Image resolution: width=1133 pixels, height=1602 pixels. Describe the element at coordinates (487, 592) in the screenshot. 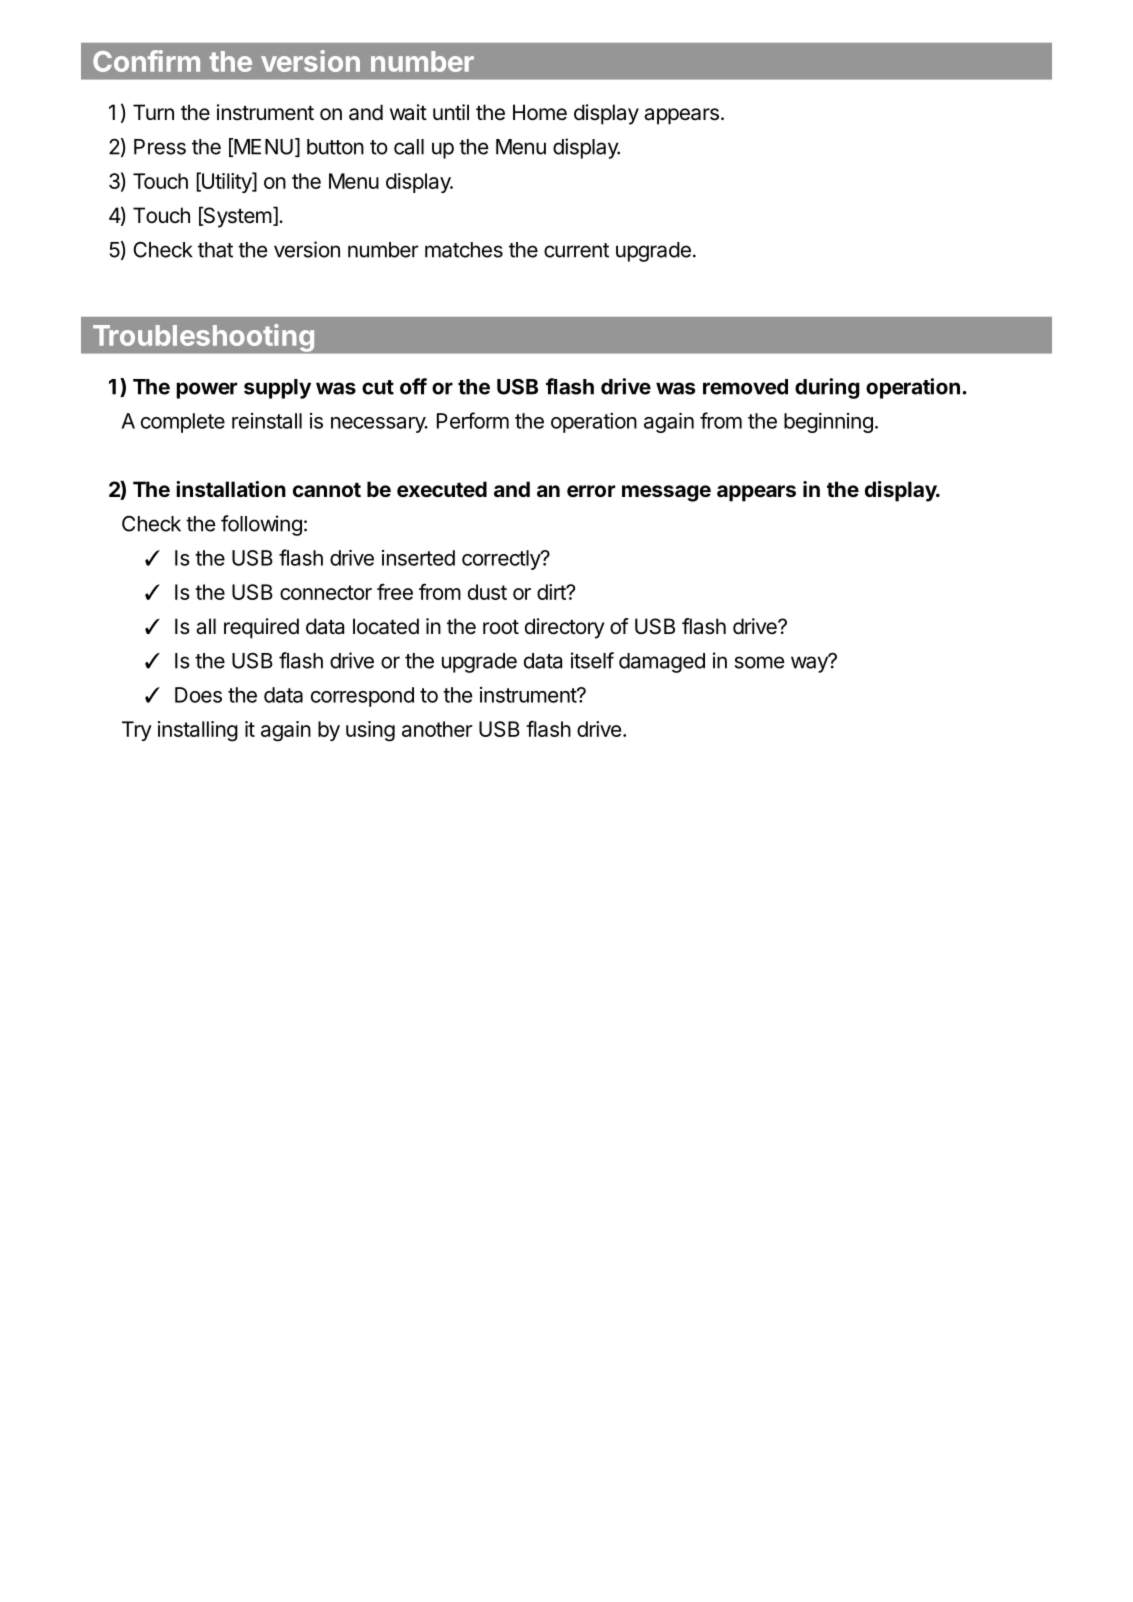

I see `dust` at that location.
